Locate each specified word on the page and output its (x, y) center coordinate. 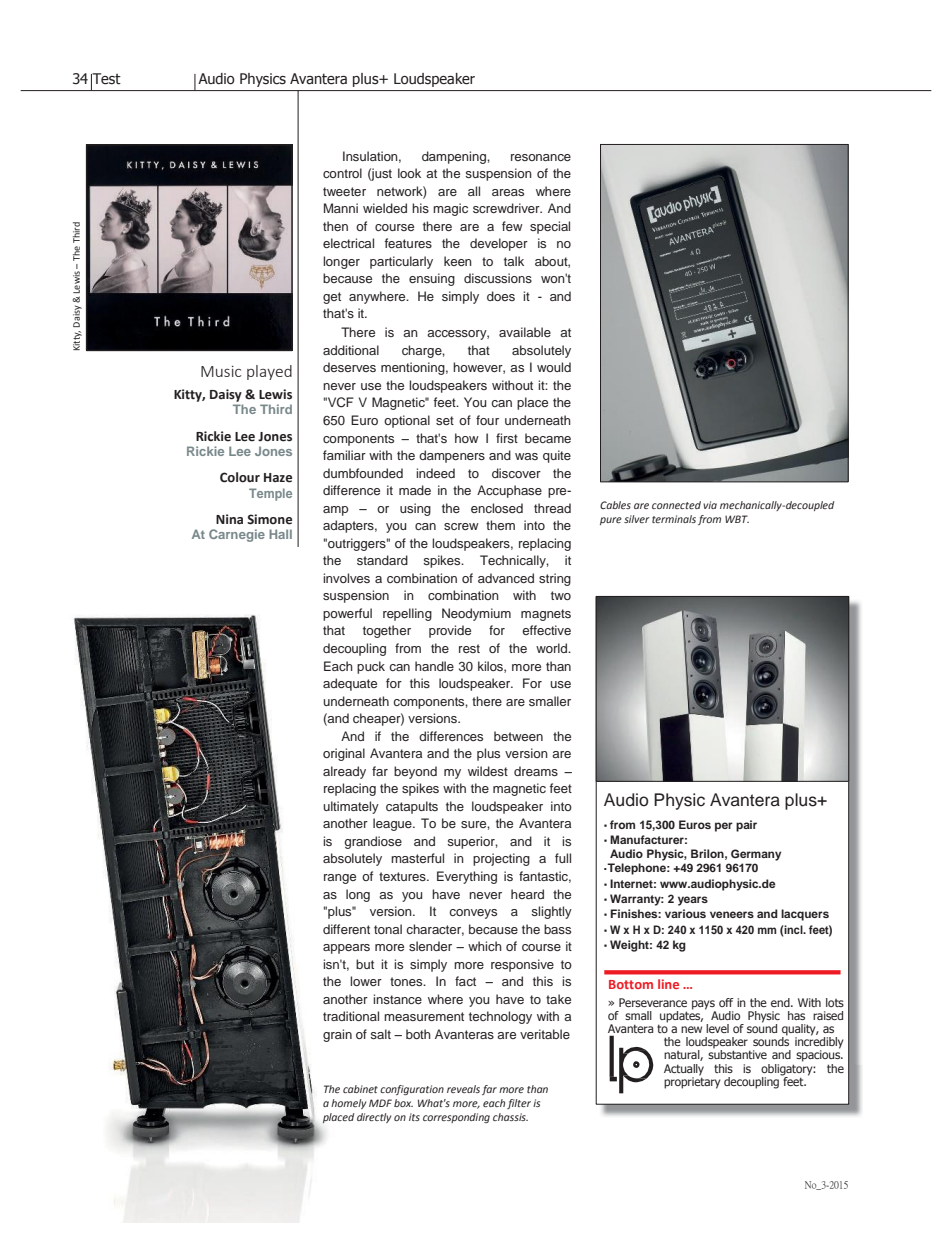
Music (221, 371)
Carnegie (237, 535)
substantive (737, 1053)
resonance (541, 157)
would (554, 367)
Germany (756, 855)
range (340, 879)
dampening (455, 157)
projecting (501, 859)
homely (348, 1104)
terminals (674, 519)
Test (106, 79)
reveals (463, 1089)
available (525, 332)
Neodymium (476, 614)
